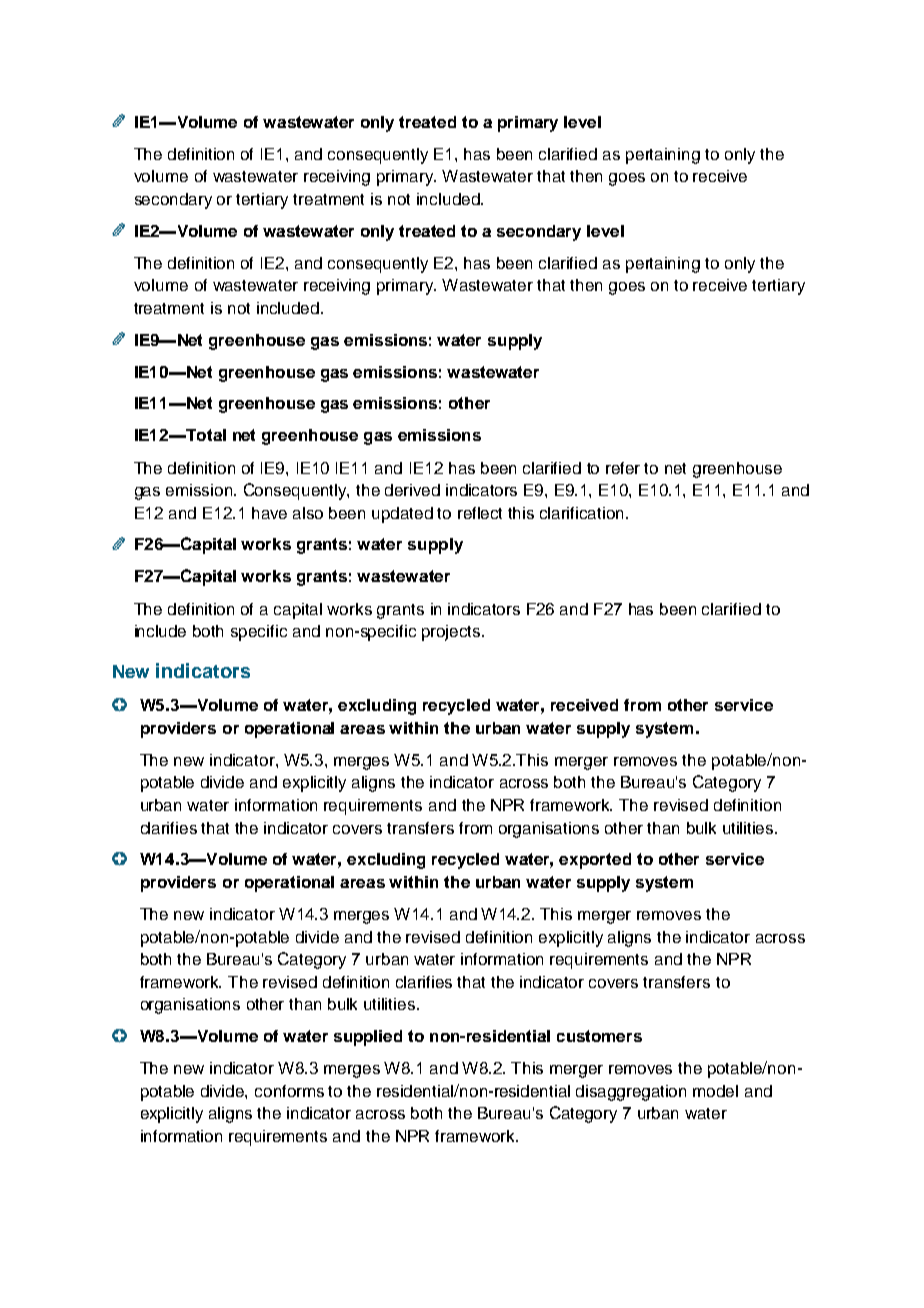  Describe the element at coordinates (623, 468) in the image. I see `refer` at that location.
